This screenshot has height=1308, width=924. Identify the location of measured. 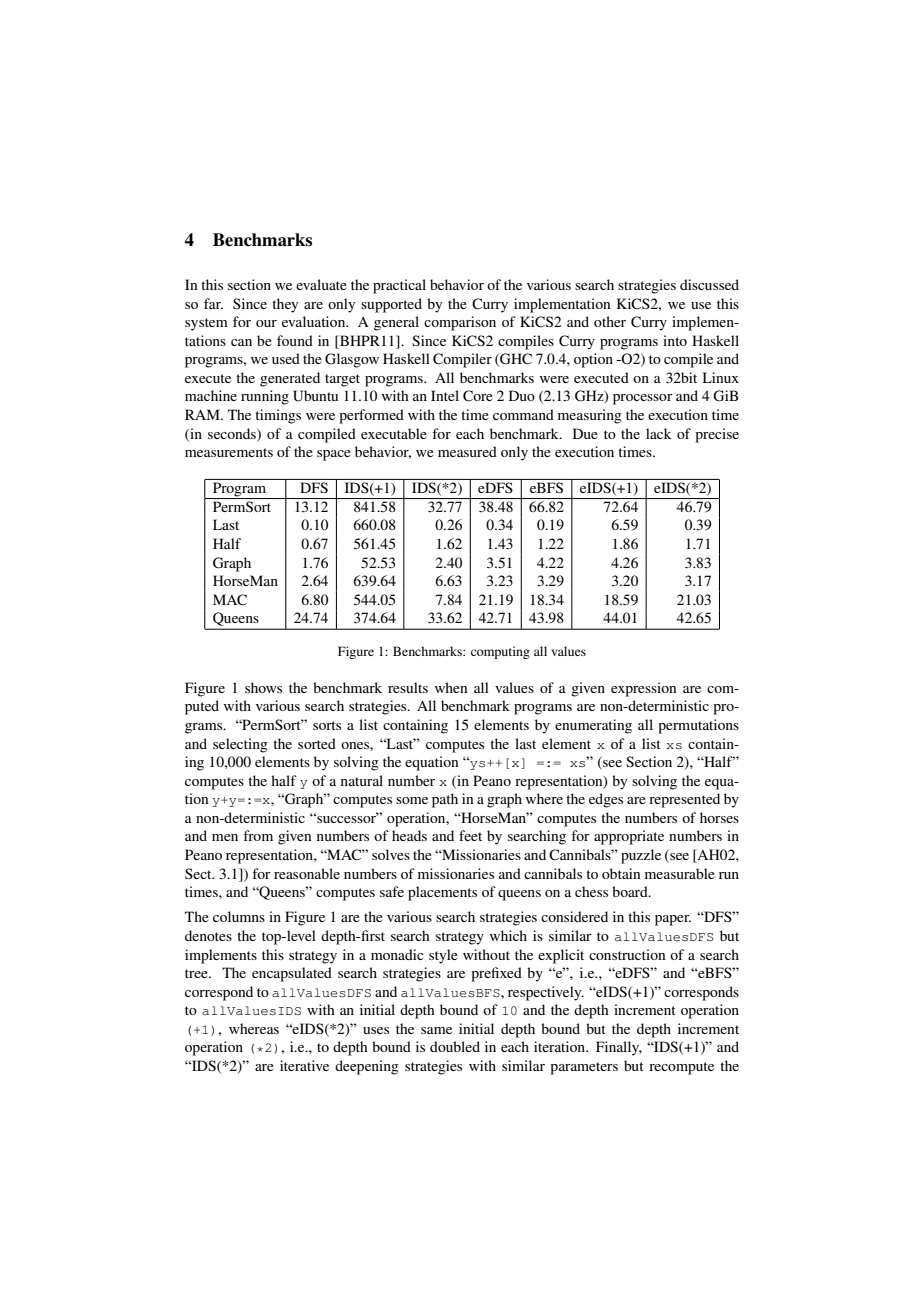
(467, 451).
